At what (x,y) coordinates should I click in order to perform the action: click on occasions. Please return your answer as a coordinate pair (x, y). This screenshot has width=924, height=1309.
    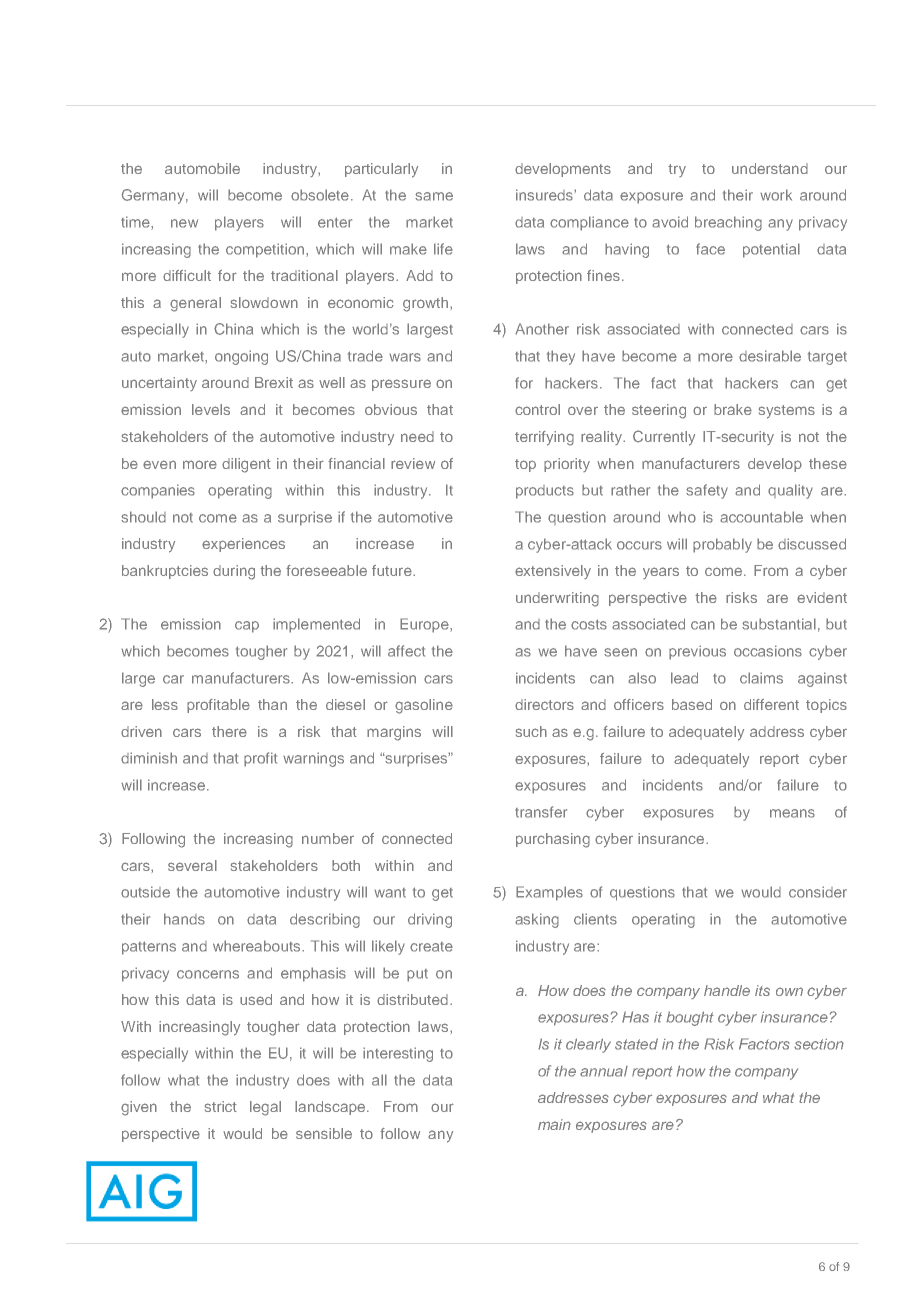
    Looking at the image, I should click on (768, 651).
